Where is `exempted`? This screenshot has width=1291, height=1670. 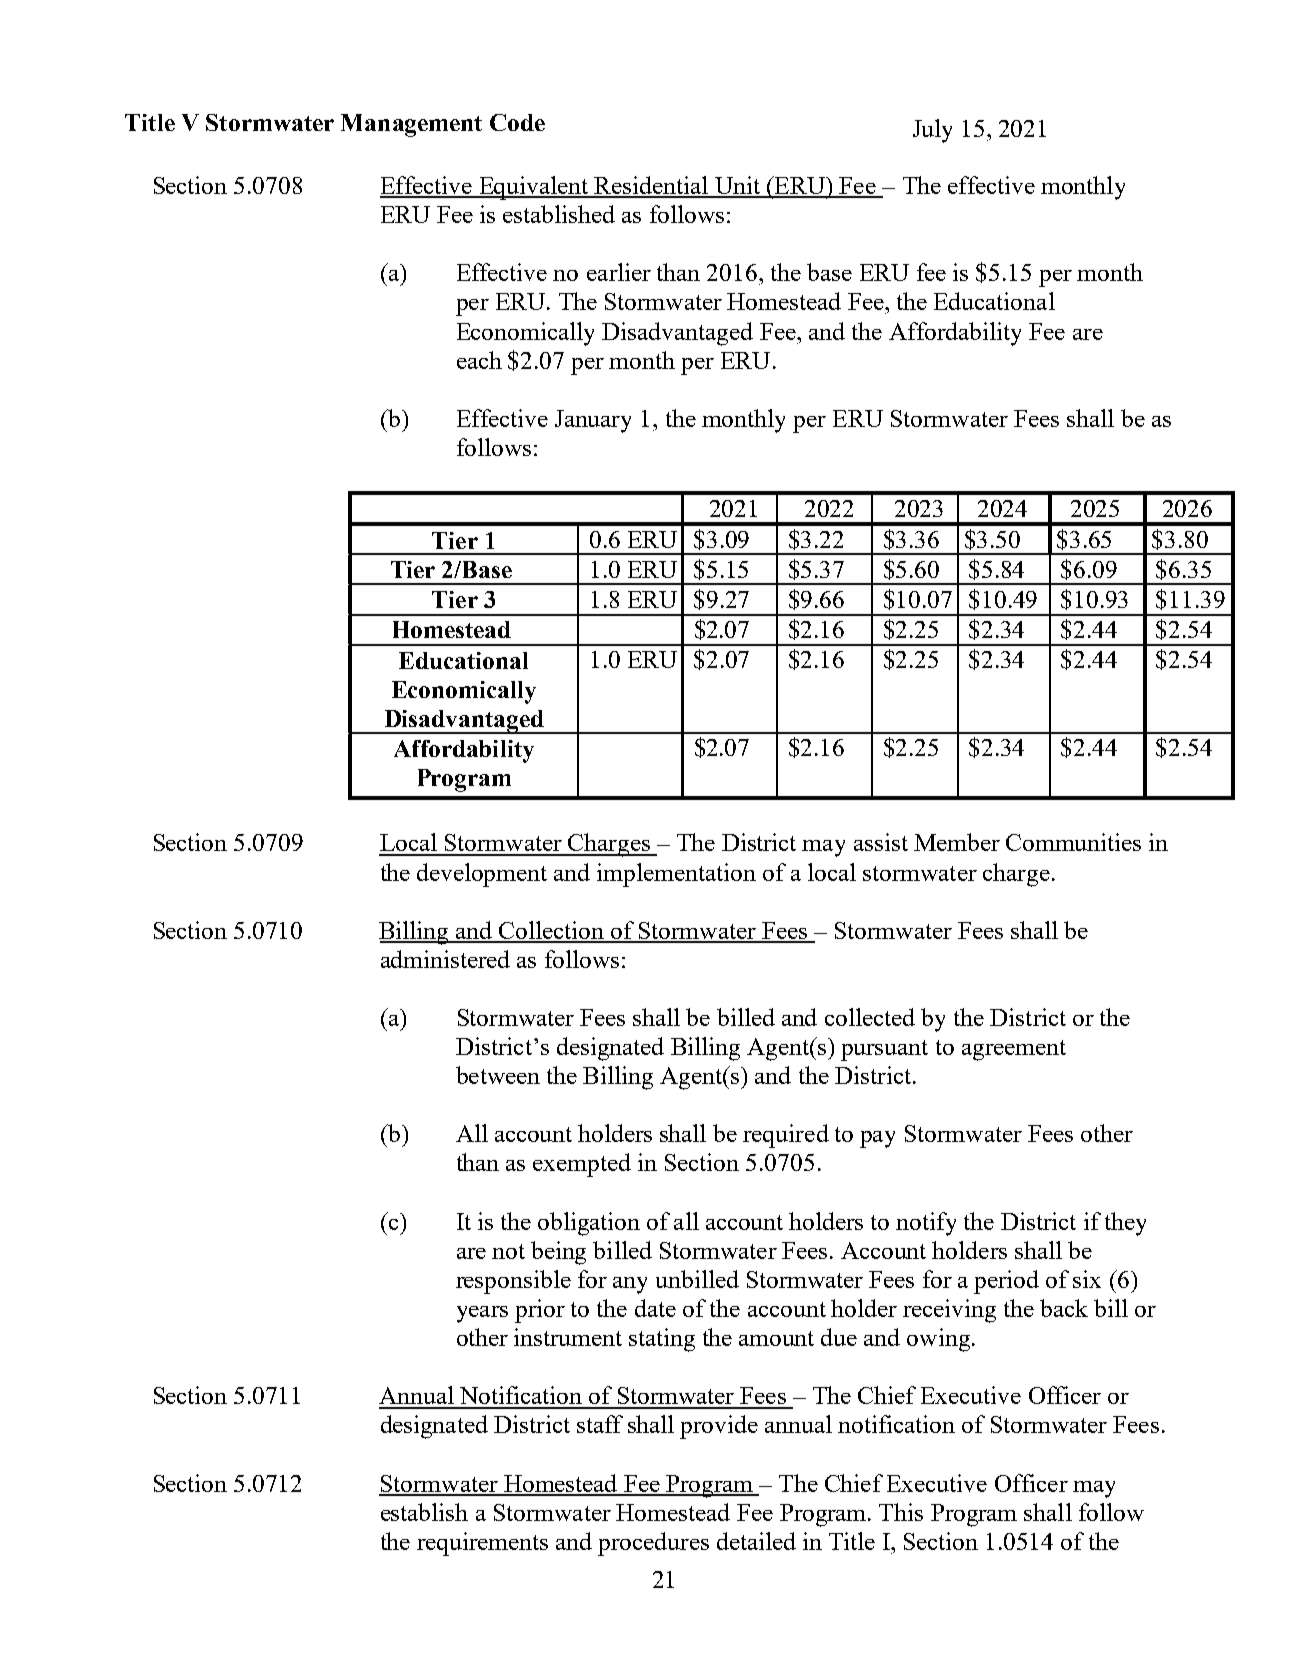 exempted is located at coordinates (582, 1165).
